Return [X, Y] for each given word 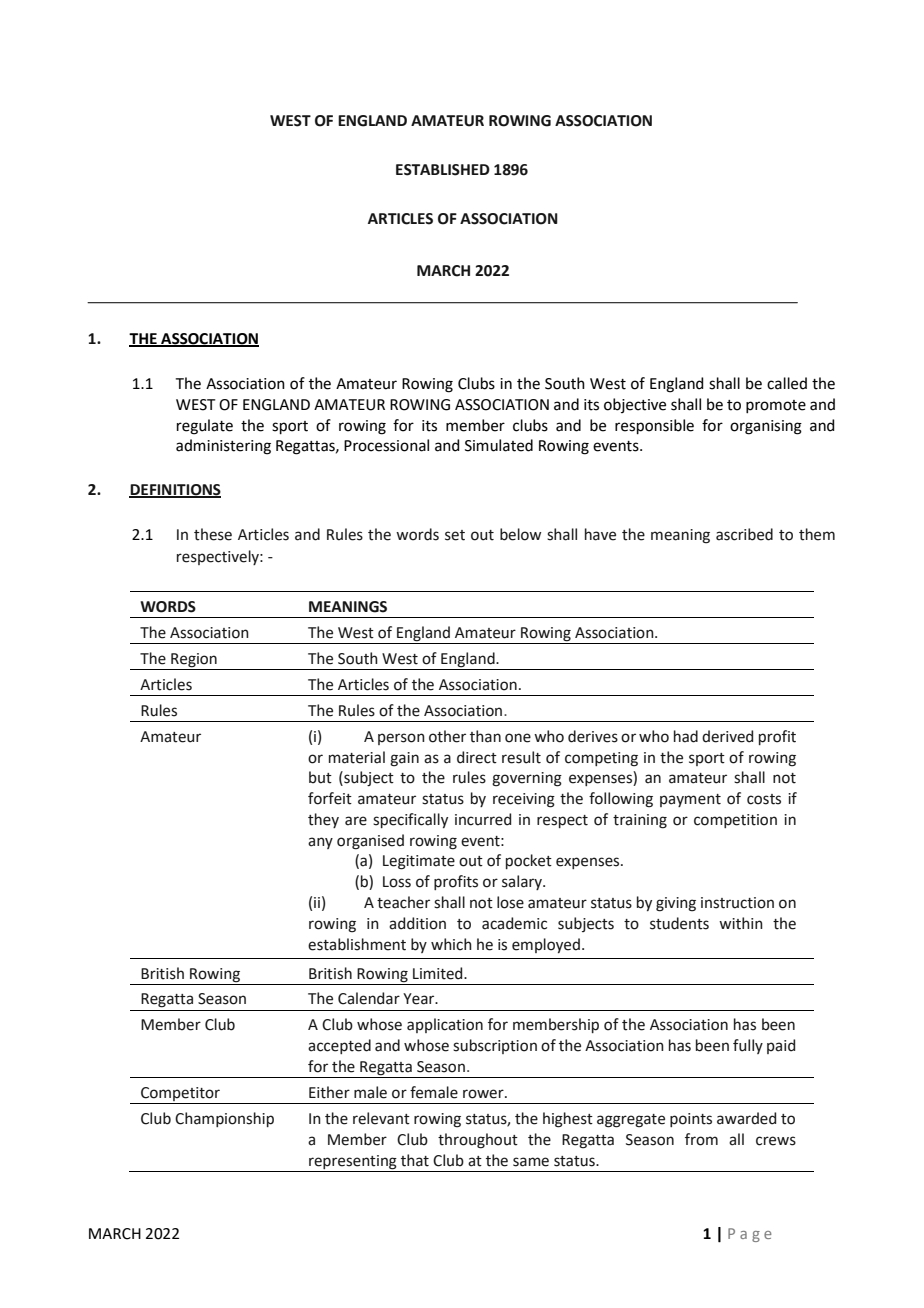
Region [194, 660]
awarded [746, 1118]
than [485, 736]
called [787, 383]
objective [635, 405]
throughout [478, 1141]
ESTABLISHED [443, 170]
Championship [224, 1119]
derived [727, 736]
